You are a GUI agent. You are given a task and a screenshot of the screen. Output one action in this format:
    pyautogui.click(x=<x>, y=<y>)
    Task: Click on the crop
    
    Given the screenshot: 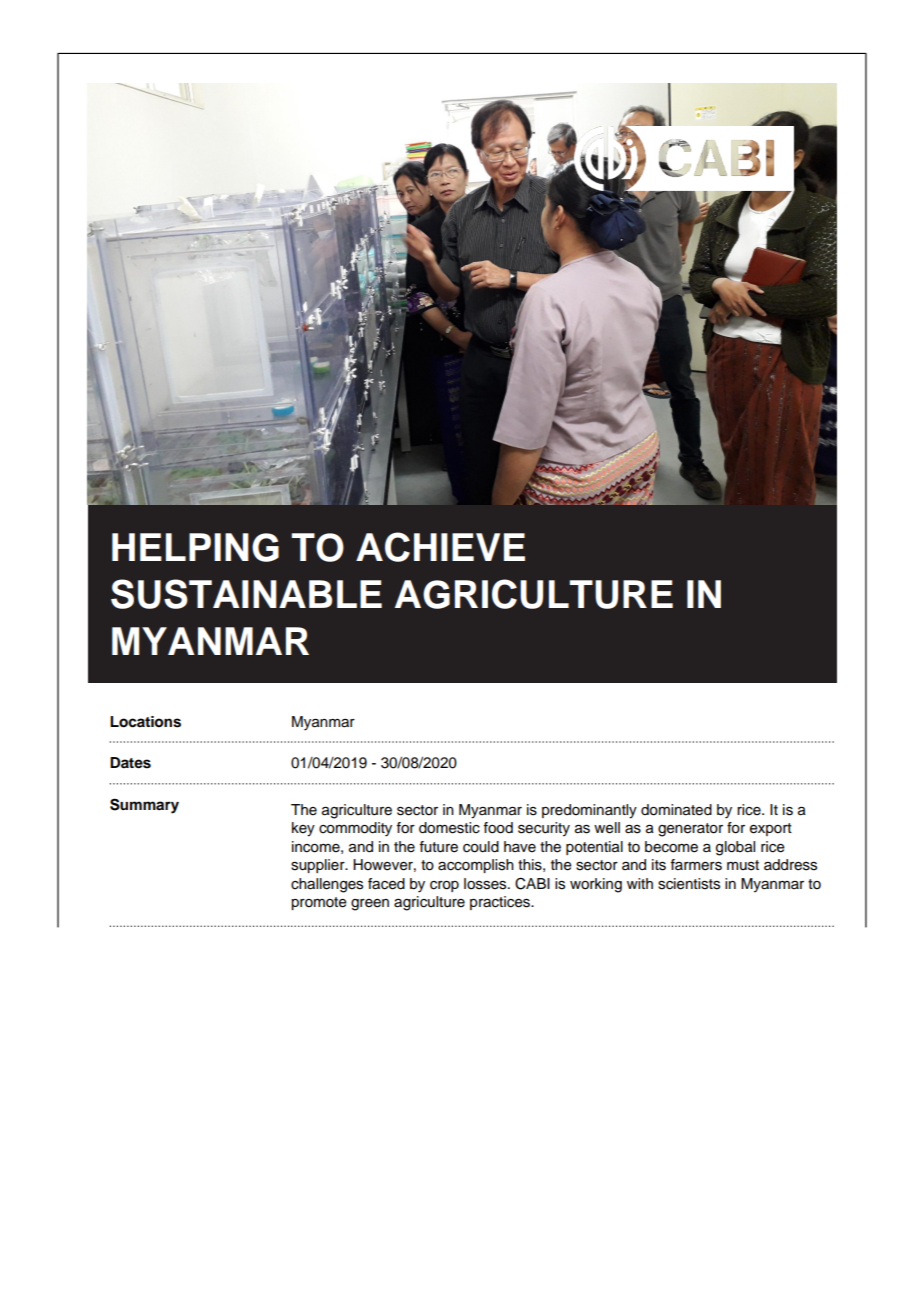 What is the action you would take?
    pyautogui.click(x=444, y=886)
